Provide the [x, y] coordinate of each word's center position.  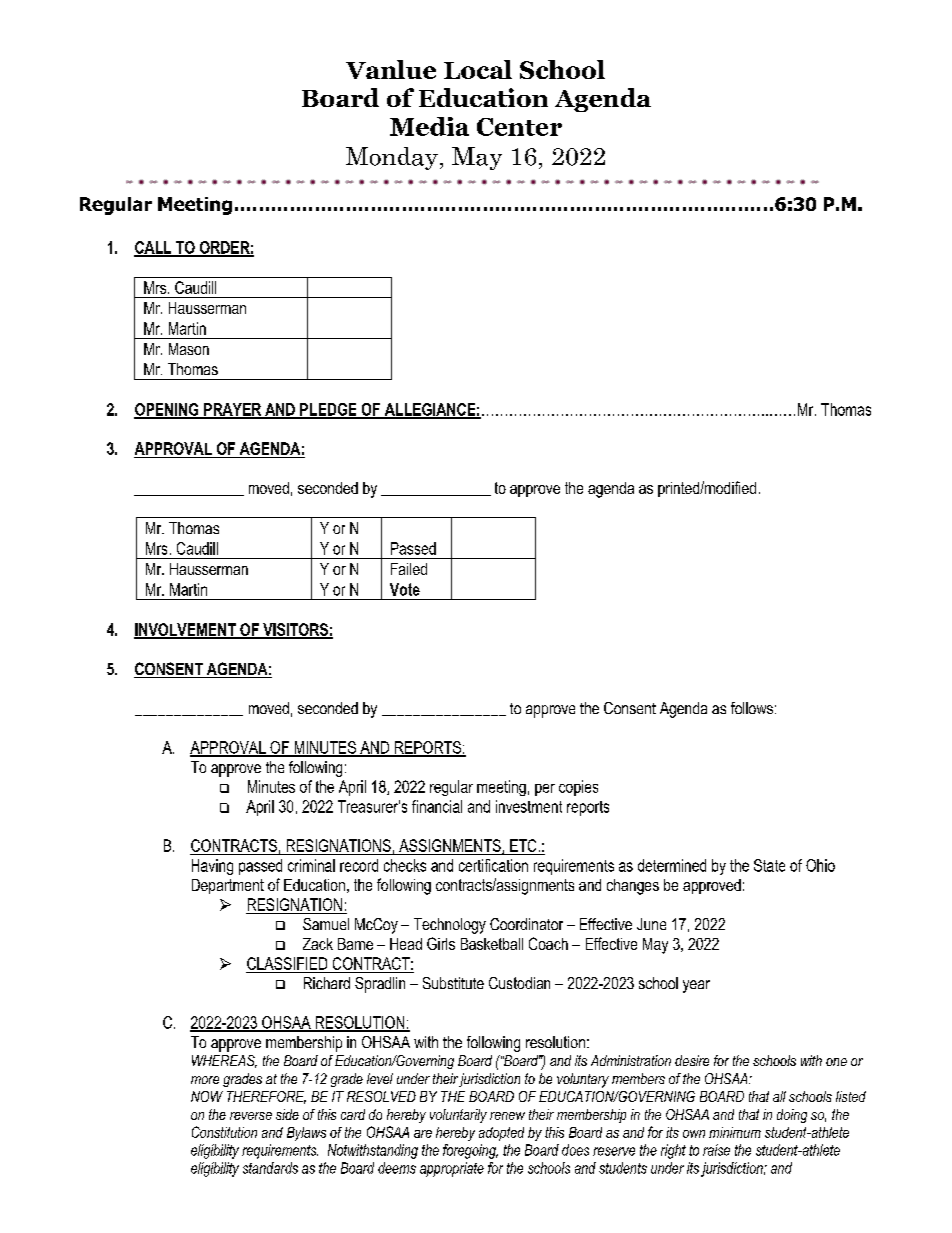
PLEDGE [328, 410]
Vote [405, 589]
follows [752, 708]
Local [478, 69]
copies [578, 788]
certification [493, 865]
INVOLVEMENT [186, 630]
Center [519, 127]
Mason [189, 349]
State [769, 865]
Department [228, 886]
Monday [392, 158]
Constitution [224, 1132]
